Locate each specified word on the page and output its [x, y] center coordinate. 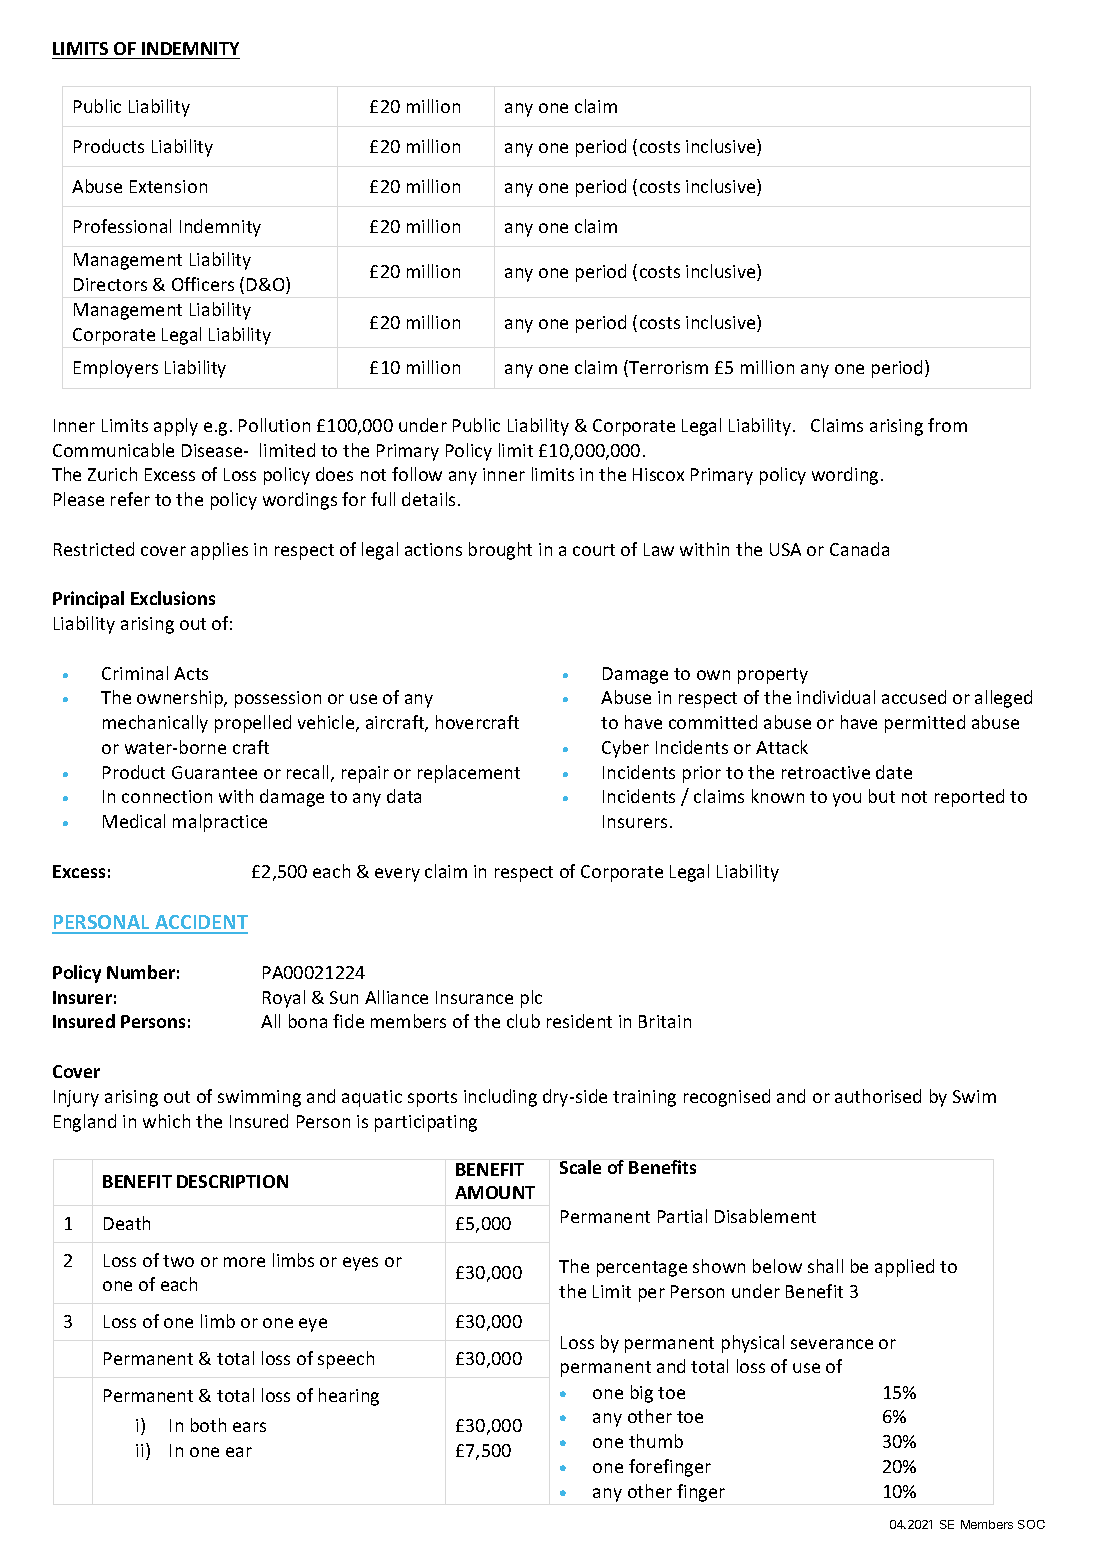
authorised [878, 1096]
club [523, 1021]
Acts [191, 673]
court [594, 550]
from [947, 425]
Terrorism [667, 368]
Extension [168, 186]
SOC [1031, 1524]
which [166, 1121]
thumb [656, 1441]
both [208, 1425]
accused [914, 697]
